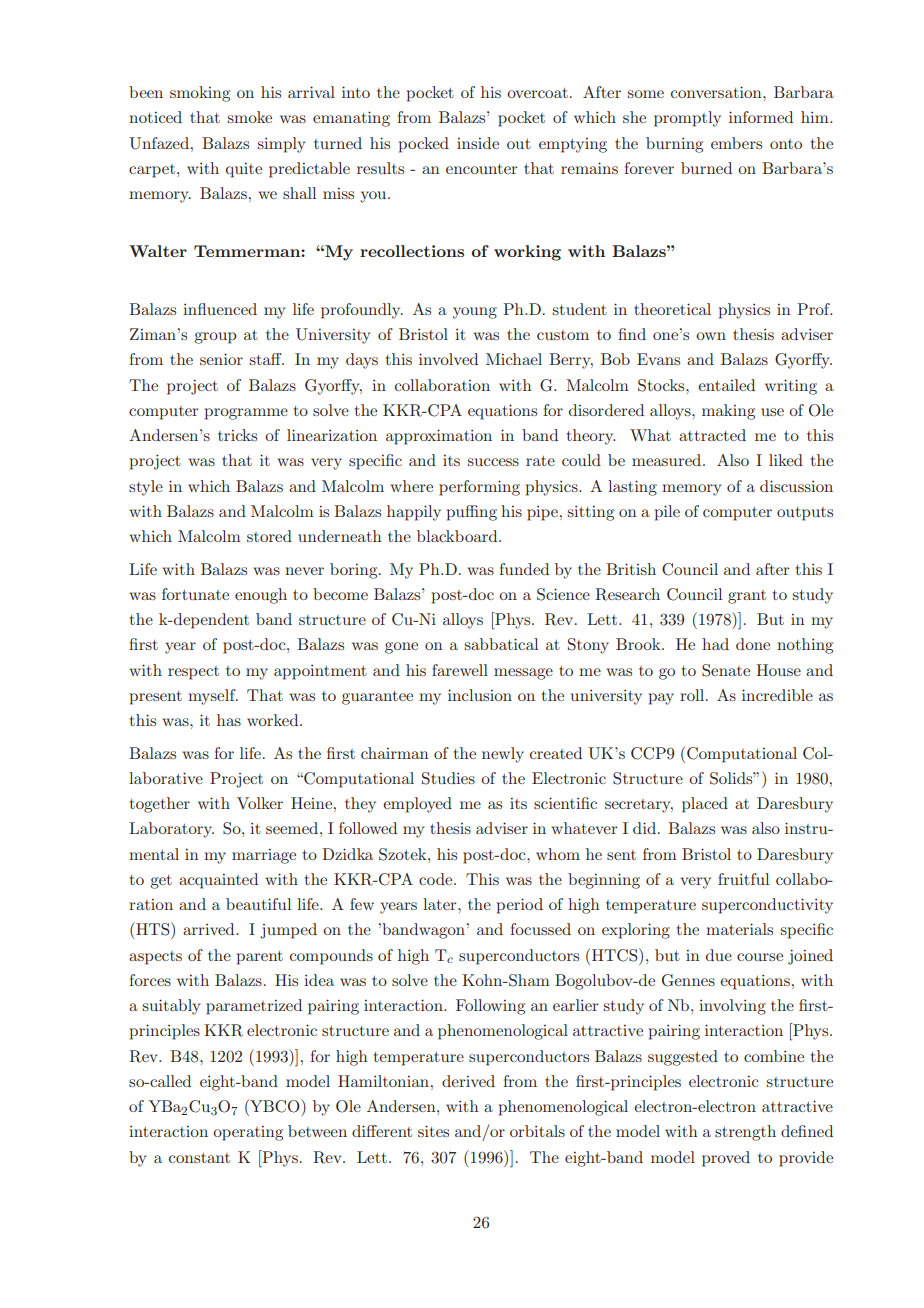 The width and height of the image is (924, 1308). What do you see at coordinates (221, 359) in the image?
I see `senior` at bounding box center [221, 359].
